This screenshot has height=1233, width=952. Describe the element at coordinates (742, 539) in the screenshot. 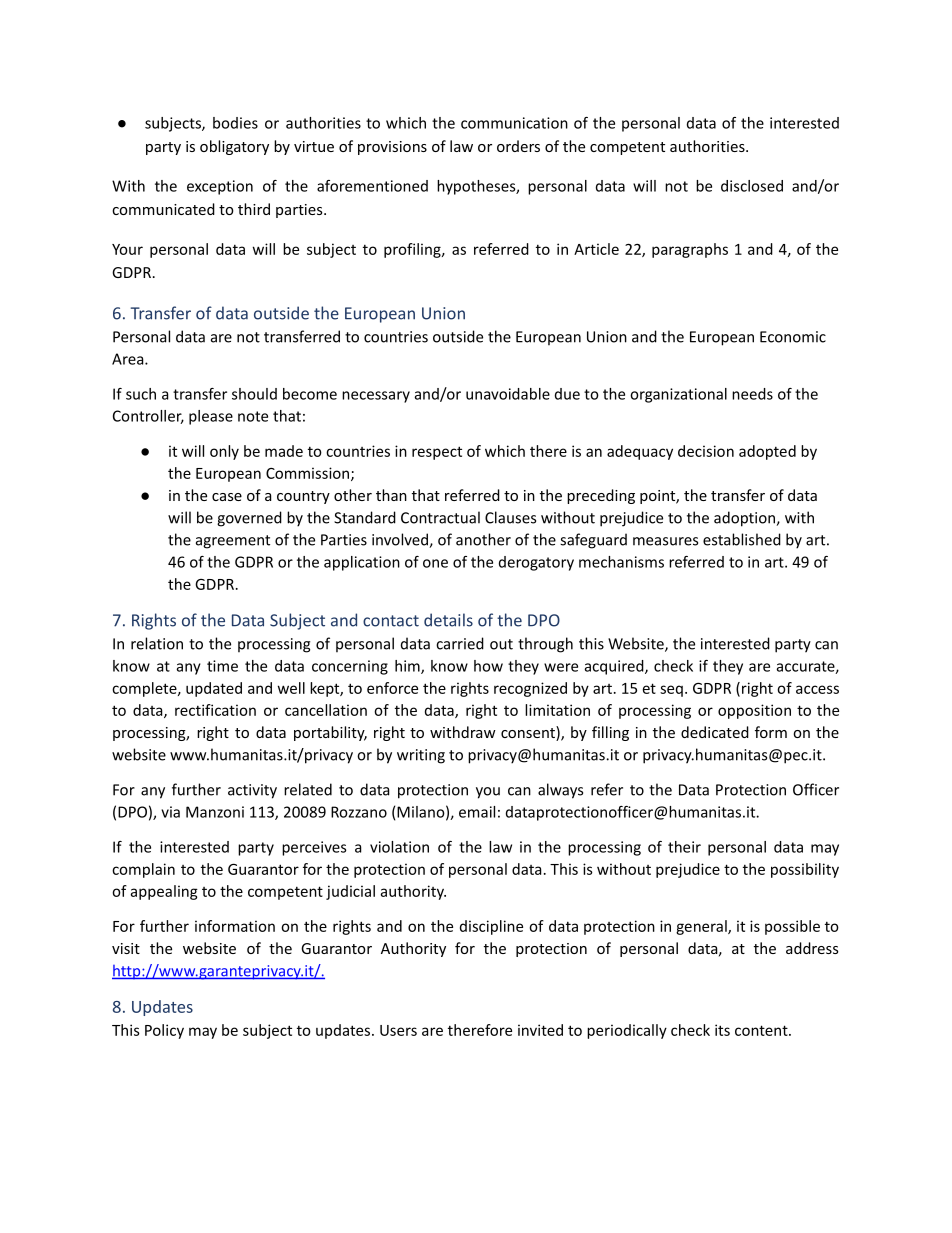

I see `established` at that location.
